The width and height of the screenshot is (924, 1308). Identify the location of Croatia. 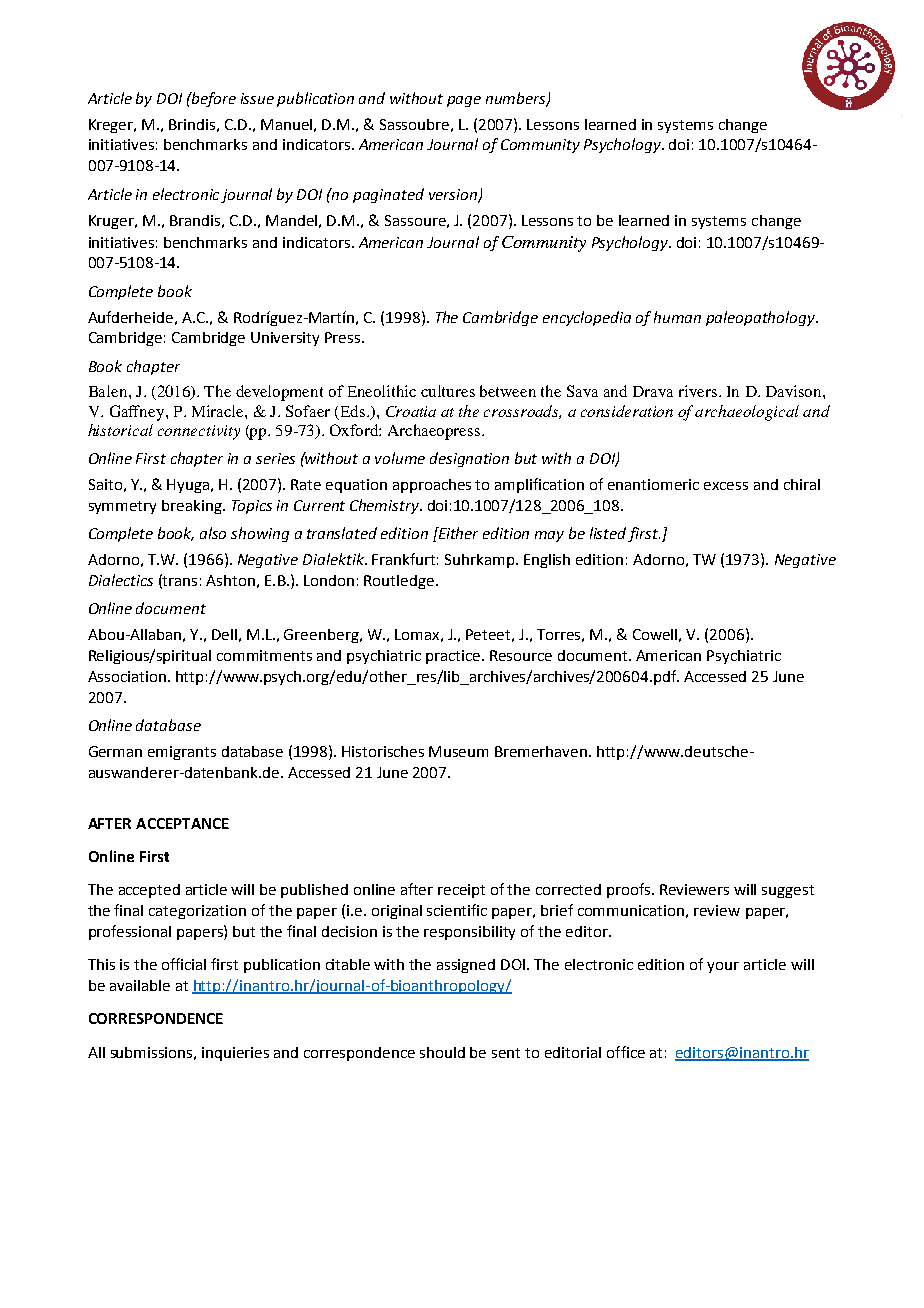
(411, 411).
